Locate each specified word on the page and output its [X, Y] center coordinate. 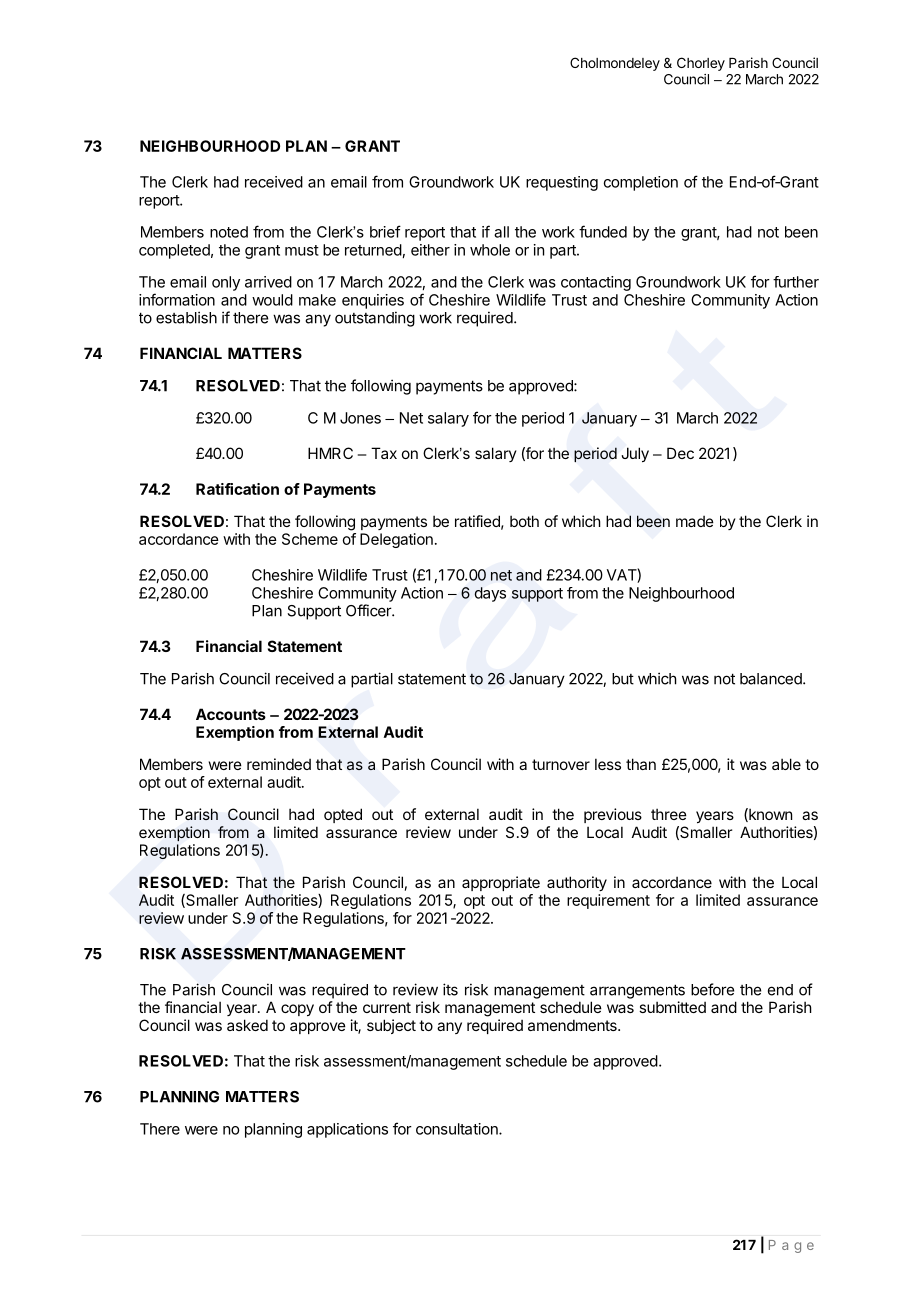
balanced [772, 679]
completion [641, 183]
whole [490, 250]
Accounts [231, 714]
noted [229, 232]
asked [247, 1025]
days [490, 594]
